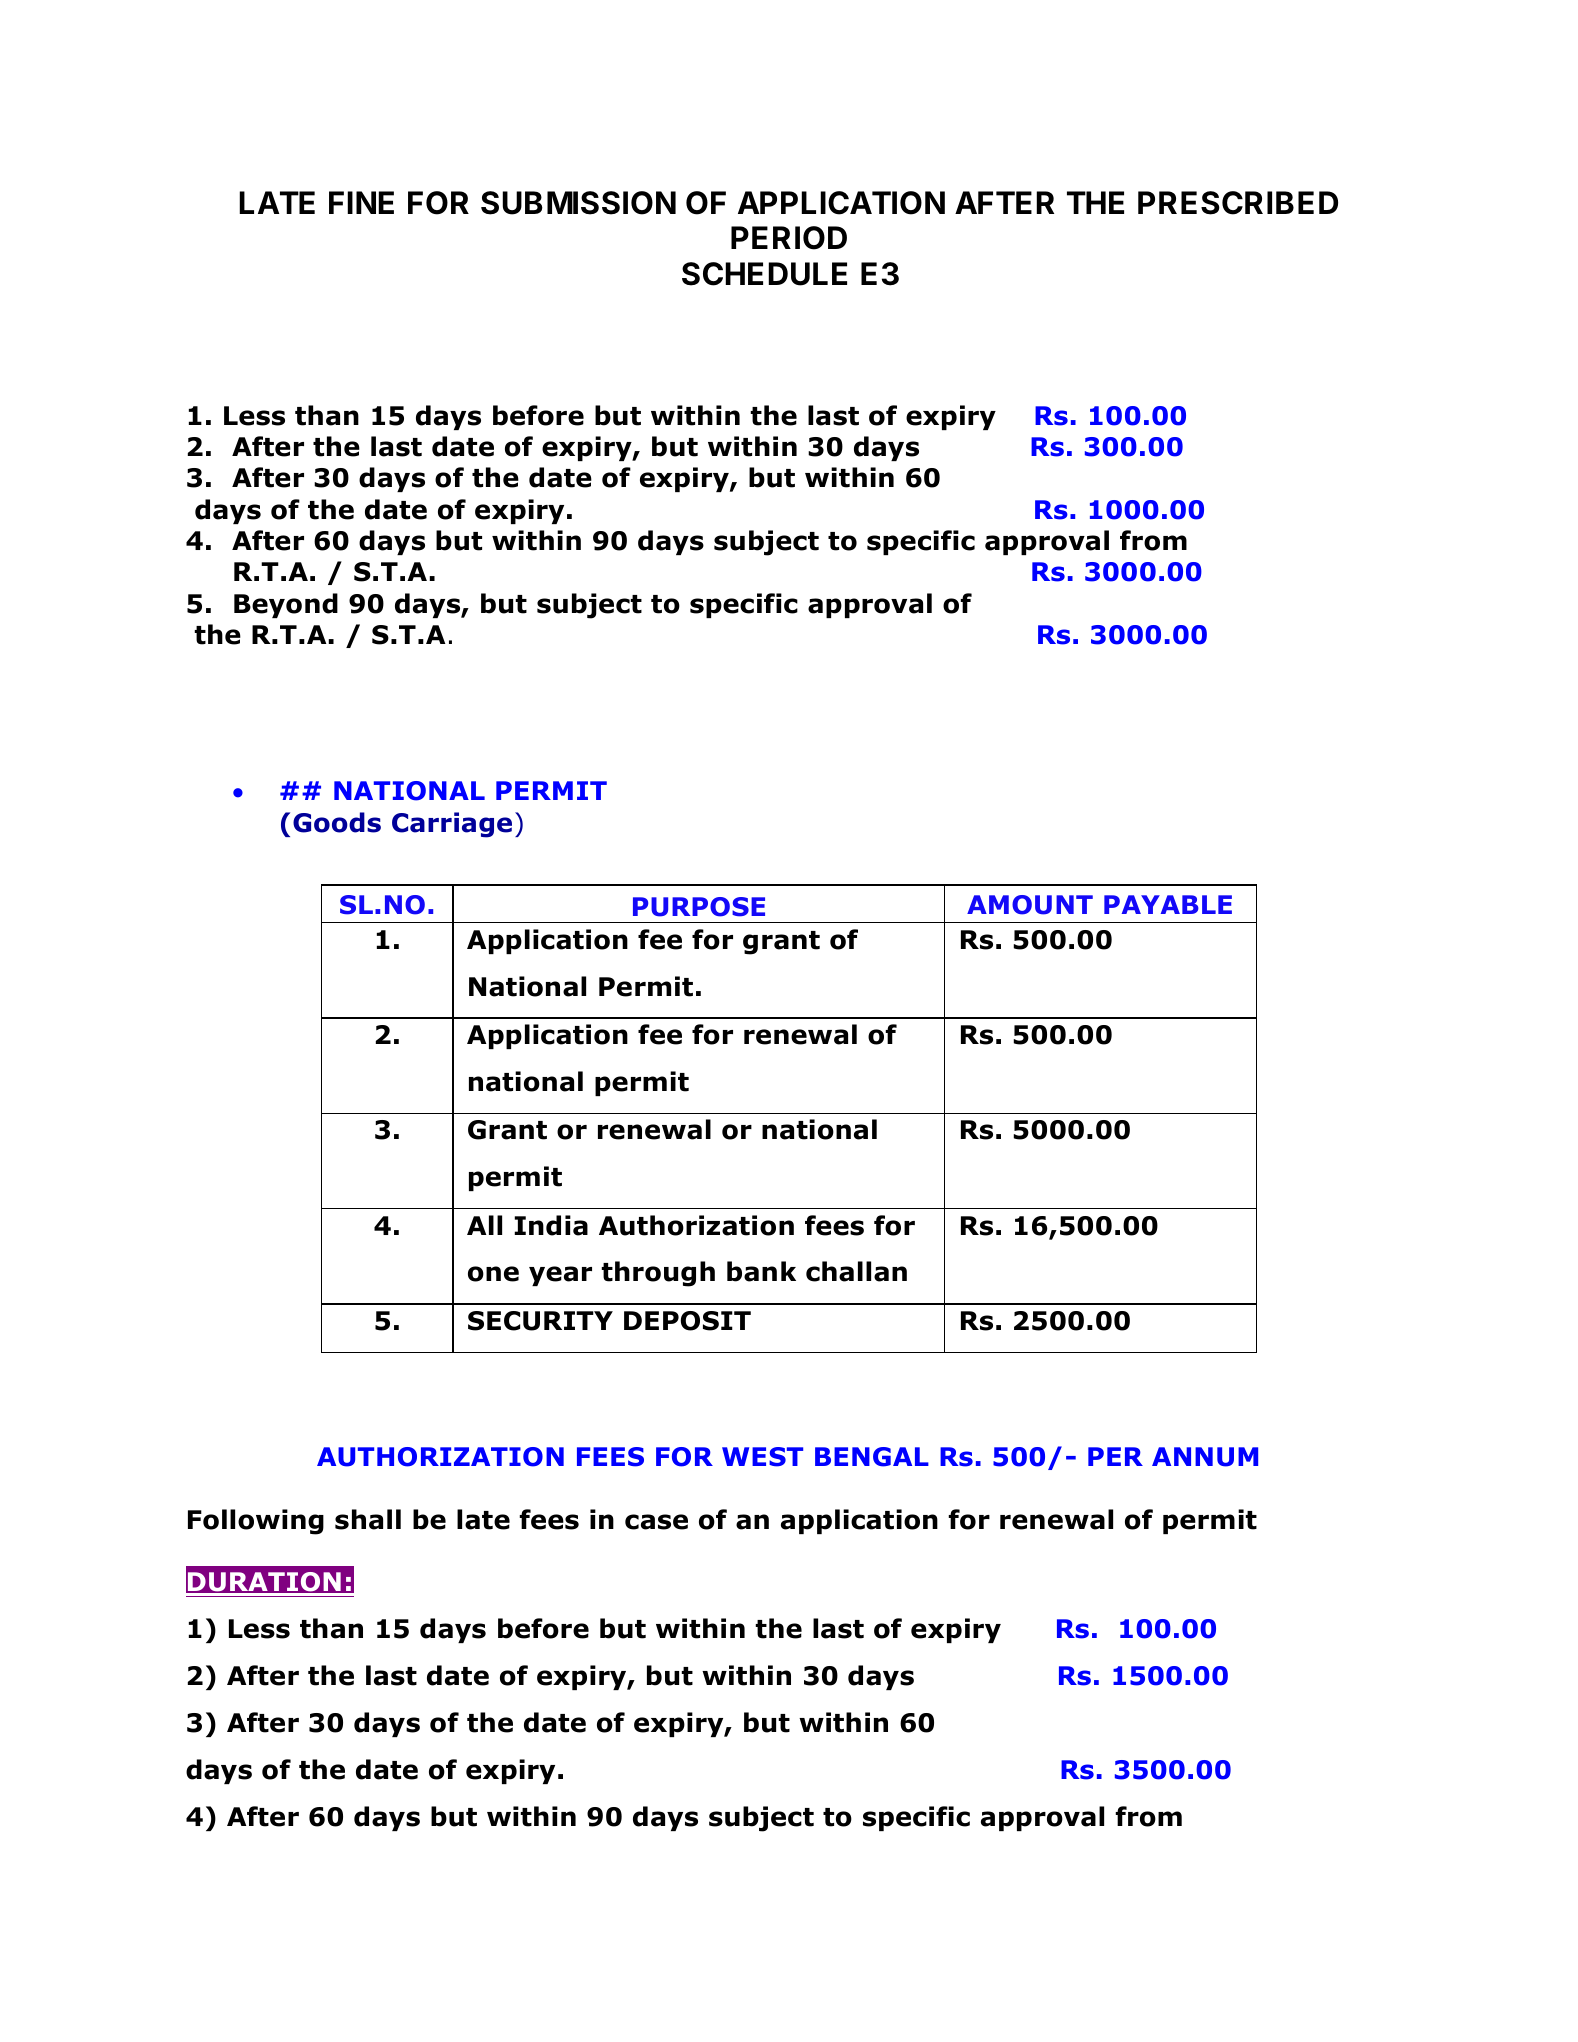  I want to click on PRESCRIBED, so click(1238, 203).
